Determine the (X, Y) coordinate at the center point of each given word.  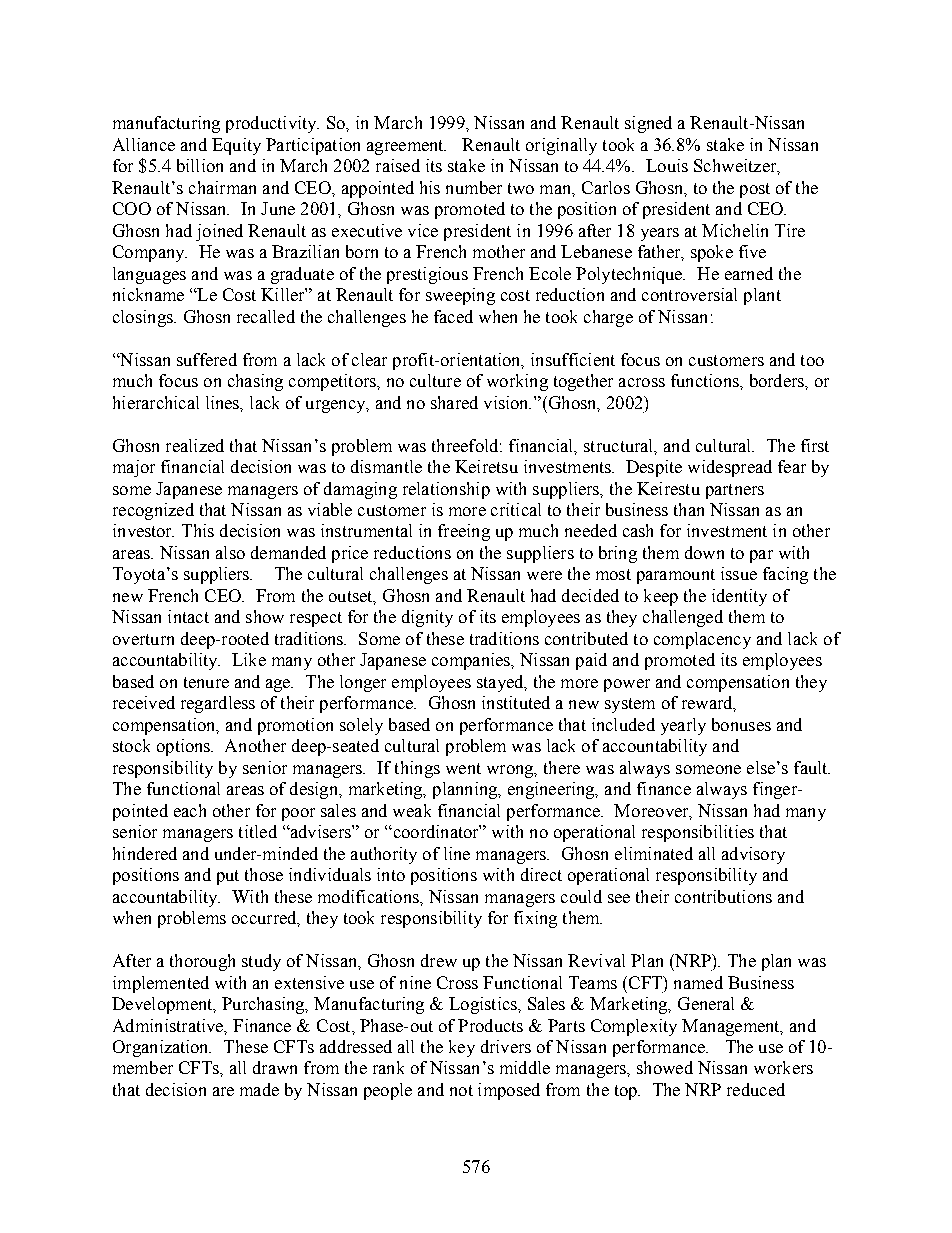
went (463, 768)
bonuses (741, 724)
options (185, 747)
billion (200, 165)
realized (195, 445)
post (755, 190)
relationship (446, 490)
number (474, 187)
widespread (730, 468)
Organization (162, 1048)
